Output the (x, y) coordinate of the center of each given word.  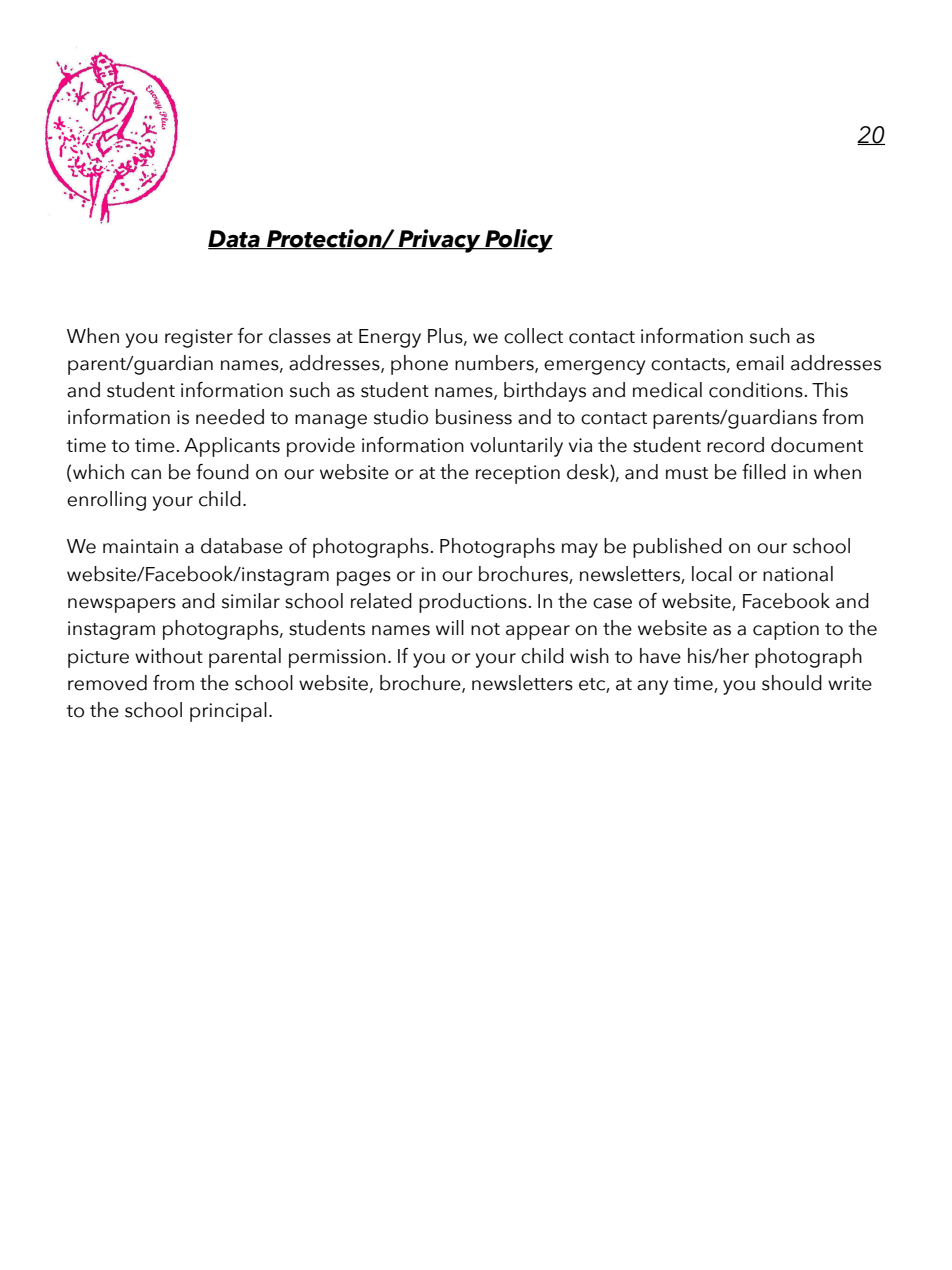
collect (533, 336)
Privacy (440, 241)
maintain (140, 546)
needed (230, 417)
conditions (756, 390)
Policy (518, 241)
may (580, 550)
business (474, 417)
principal (228, 712)
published (677, 548)
